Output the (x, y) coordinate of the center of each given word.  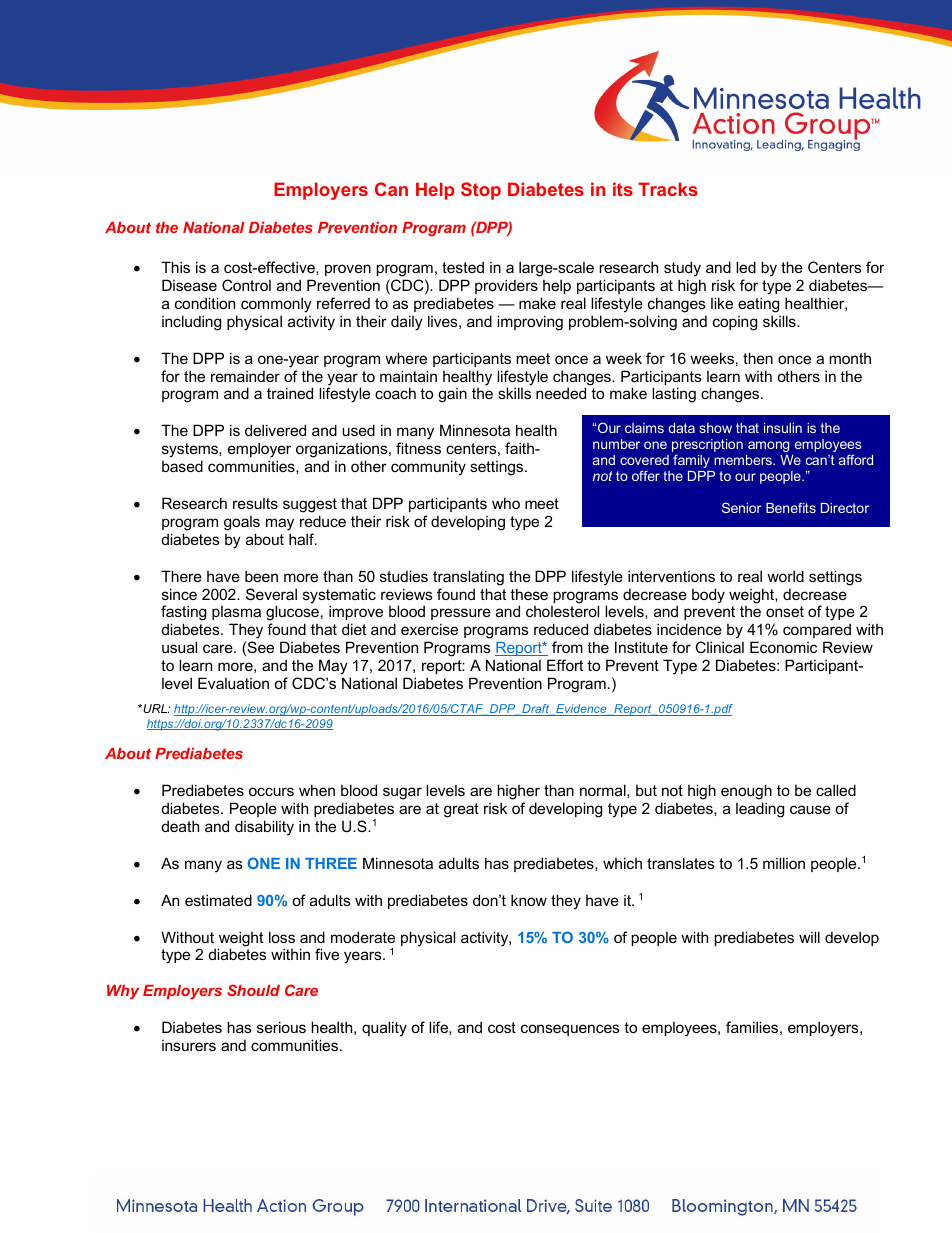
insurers (189, 1045)
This (175, 267)
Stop (481, 191)
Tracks (668, 189)
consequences (570, 1030)
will (809, 937)
